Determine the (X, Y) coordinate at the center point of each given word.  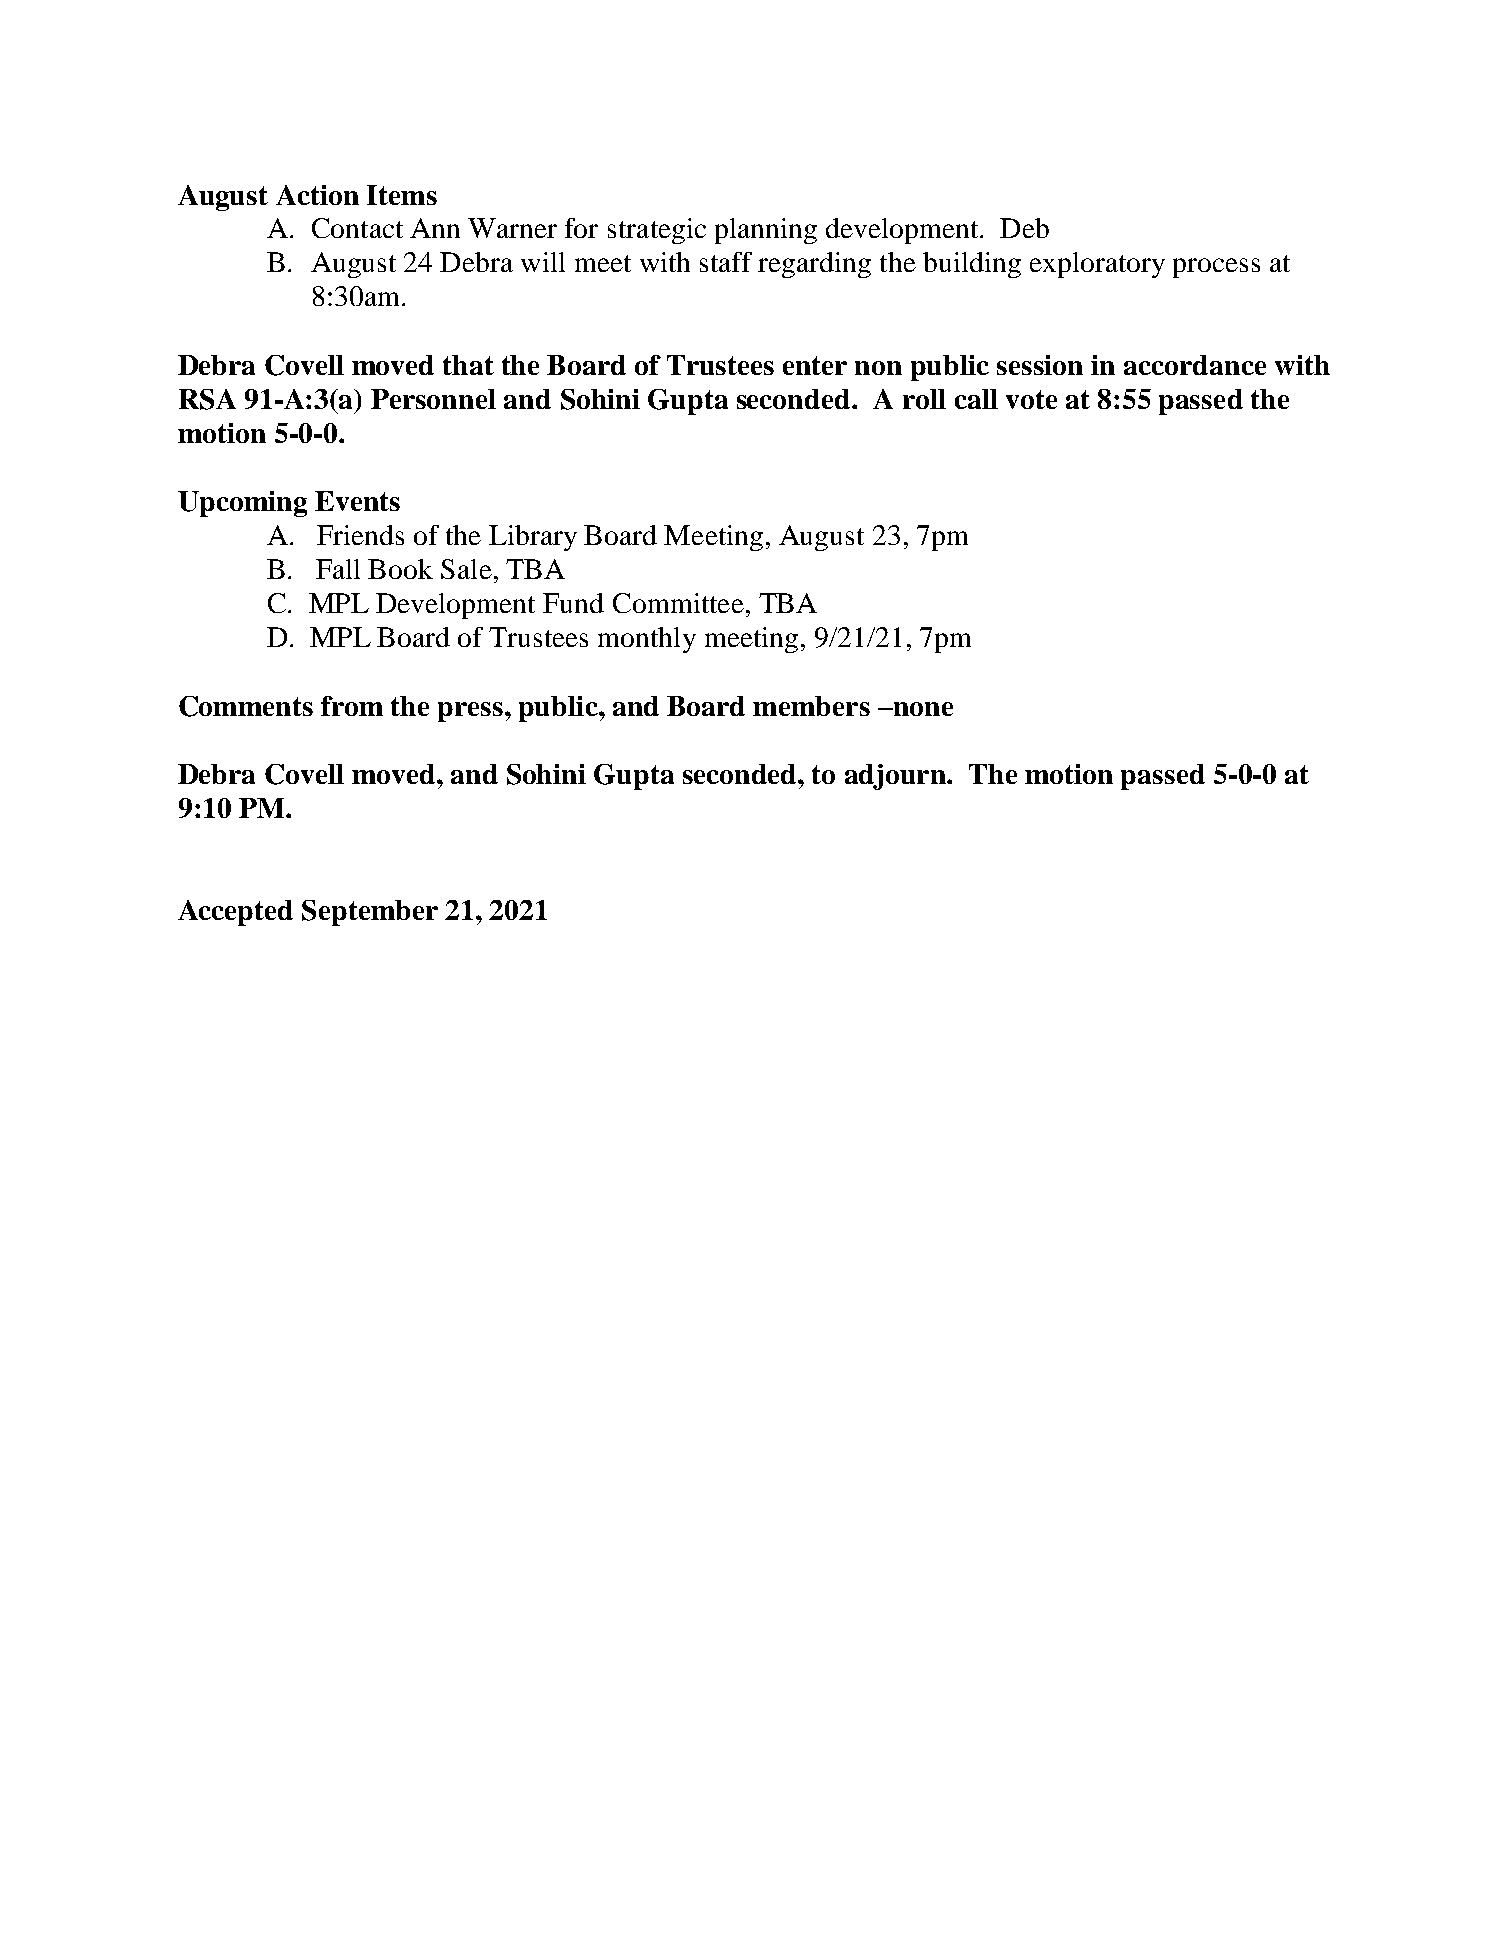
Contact (357, 228)
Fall (338, 569)
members (811, 706)
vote (1031, 399)
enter (815, 365)
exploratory (1097, 265)
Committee (678, 603)
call (976, 399)
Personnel (433, 399)
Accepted (235, 913)
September (370, 913)
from (352, 706)
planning (766, 231)
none (922, 709)
